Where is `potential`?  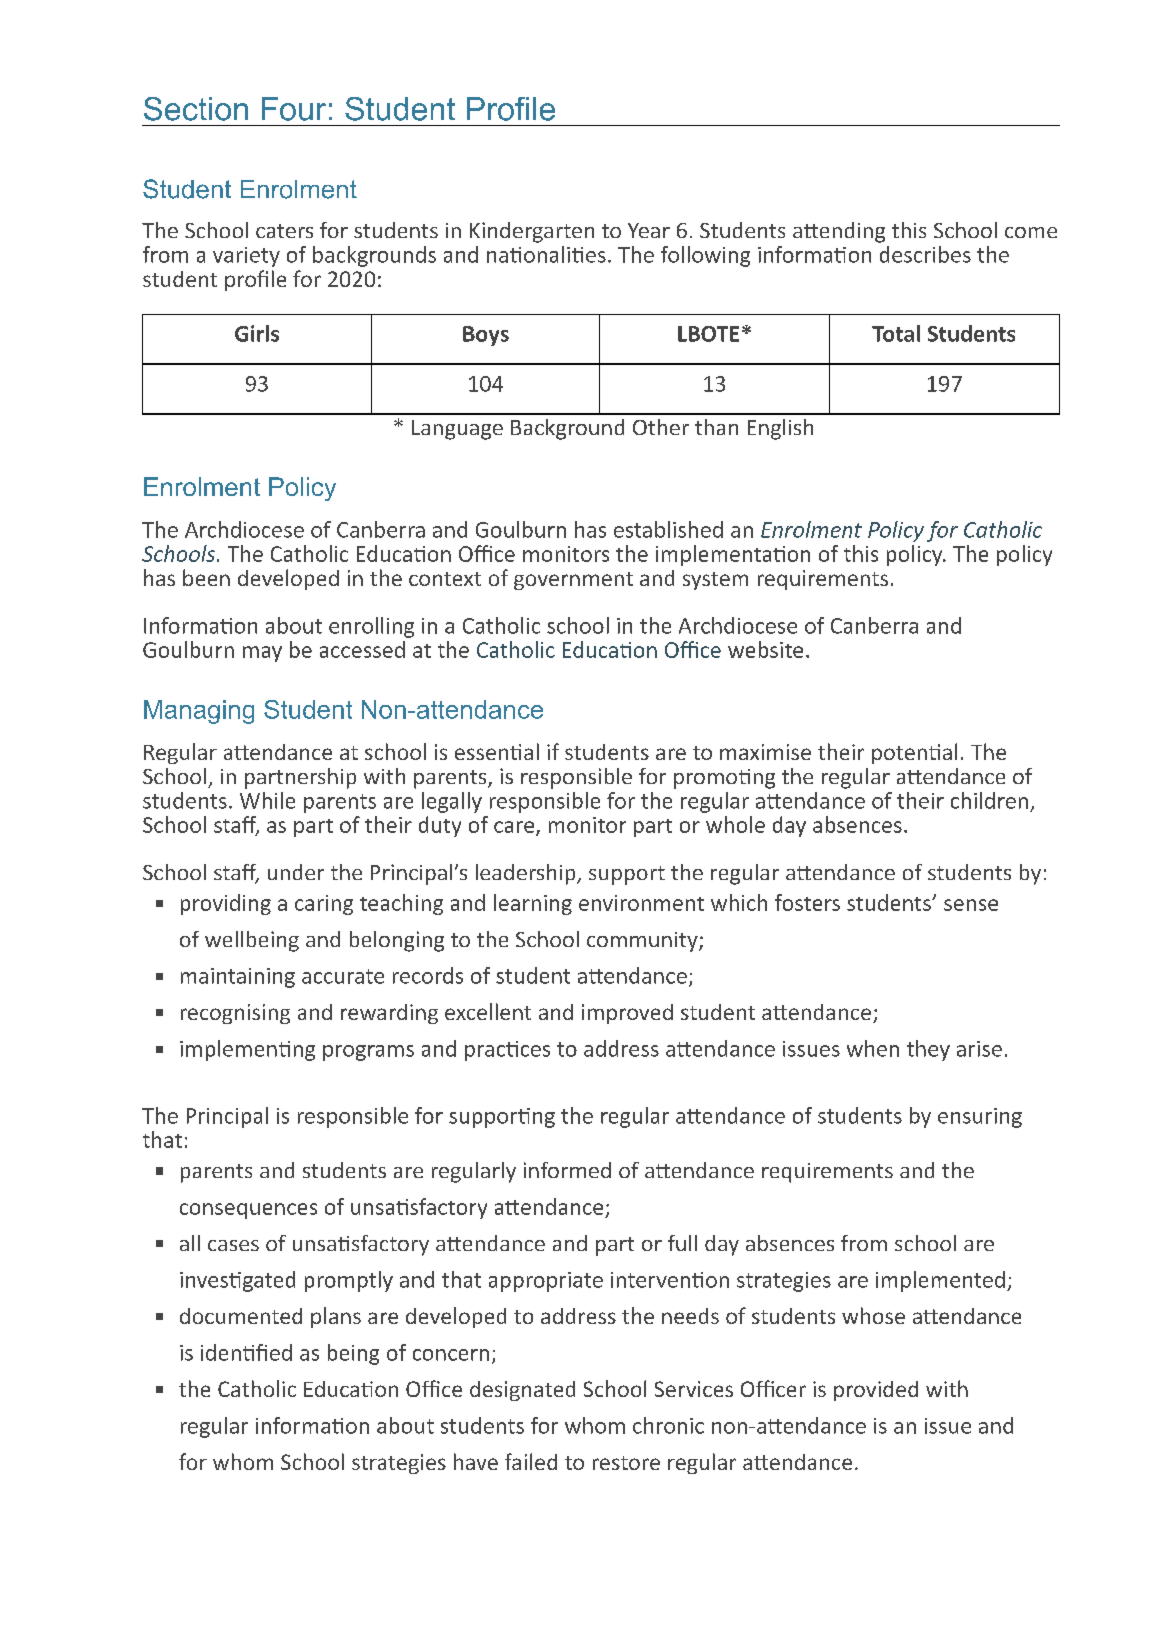 potential is located at coordinates (914, 753).
